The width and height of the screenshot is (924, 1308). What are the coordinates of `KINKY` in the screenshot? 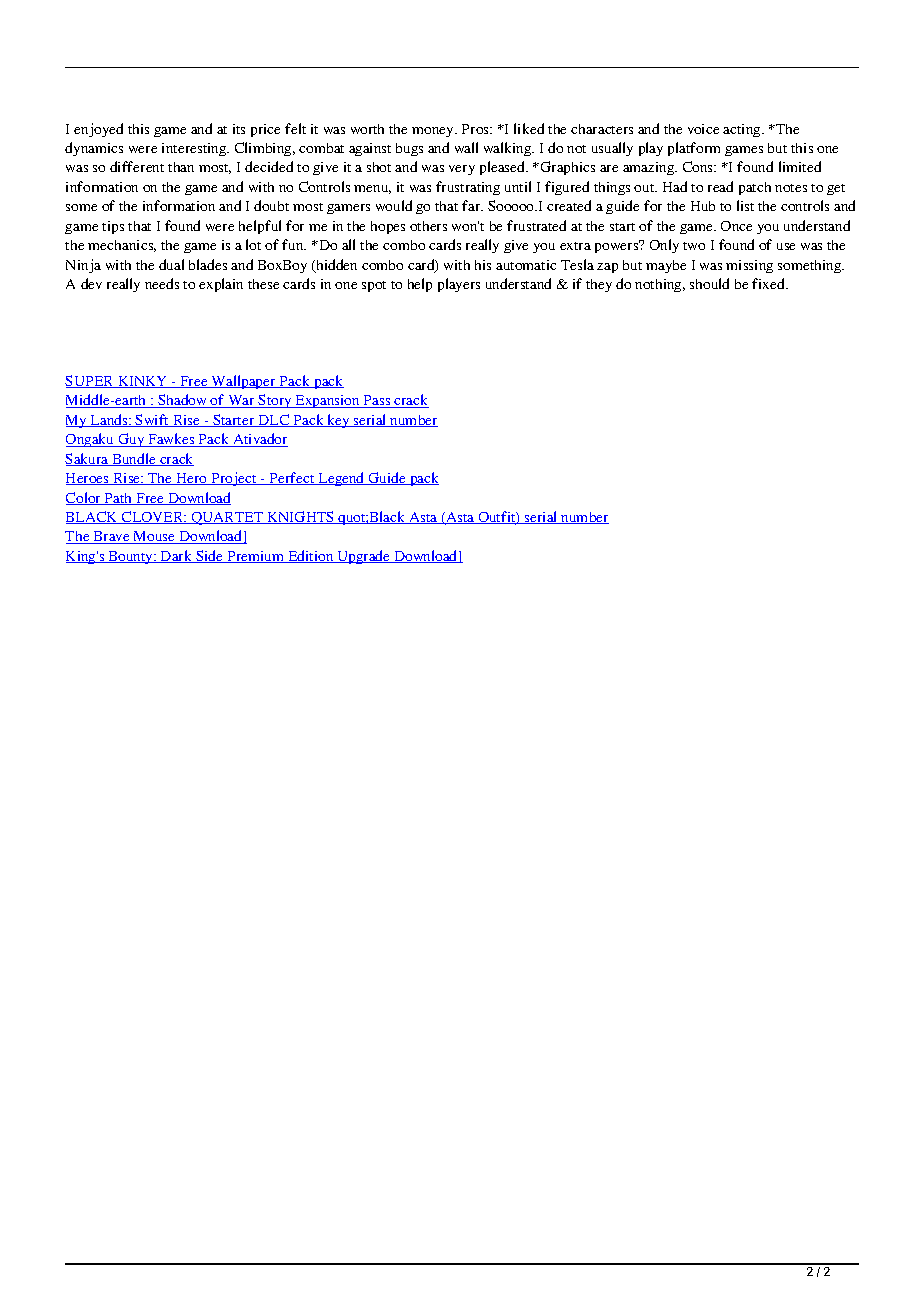 It's located at (143, 382).
